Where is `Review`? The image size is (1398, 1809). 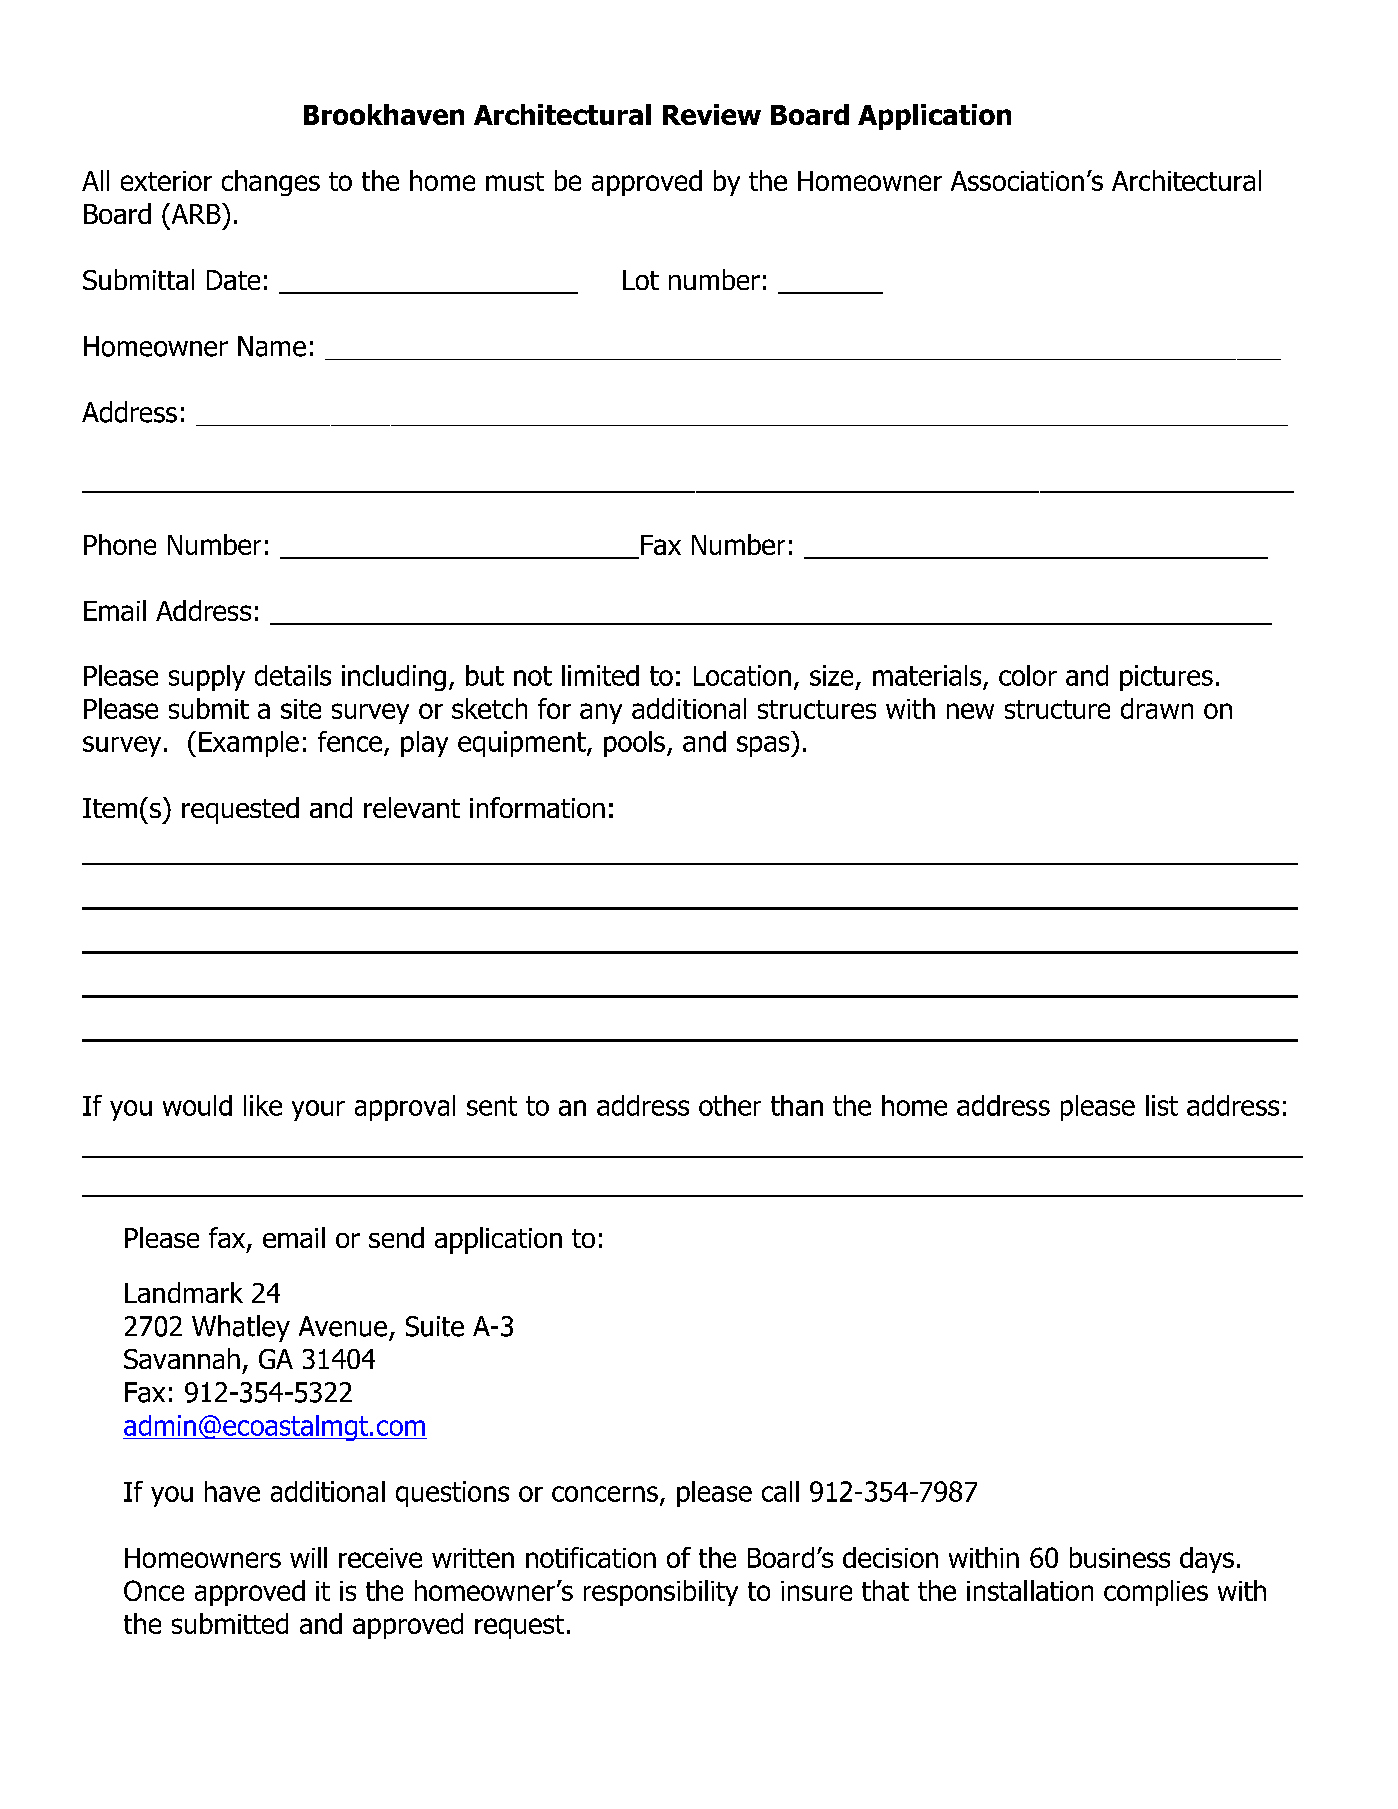
Review is located at coordinates (712, 114).
